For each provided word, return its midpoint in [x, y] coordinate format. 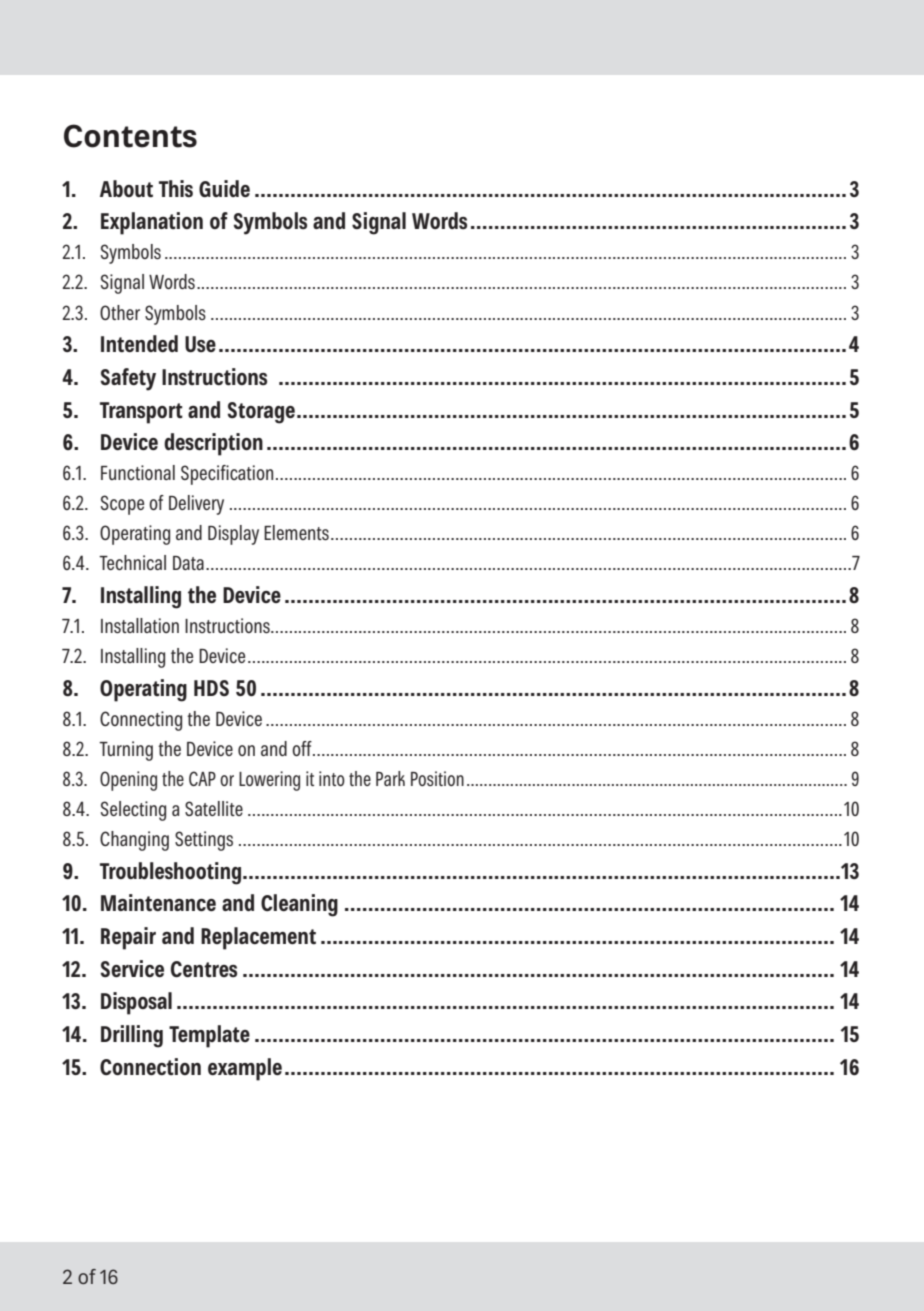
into [332, 778]
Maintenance [158, 903]
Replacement [258, 938]
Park [390, 778]
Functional [138, 472]
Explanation [152, 223]
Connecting [141, 721]
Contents [130, 136]
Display [233, 535]
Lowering [269, 781]
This [176, 189]
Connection [150, 1066]
